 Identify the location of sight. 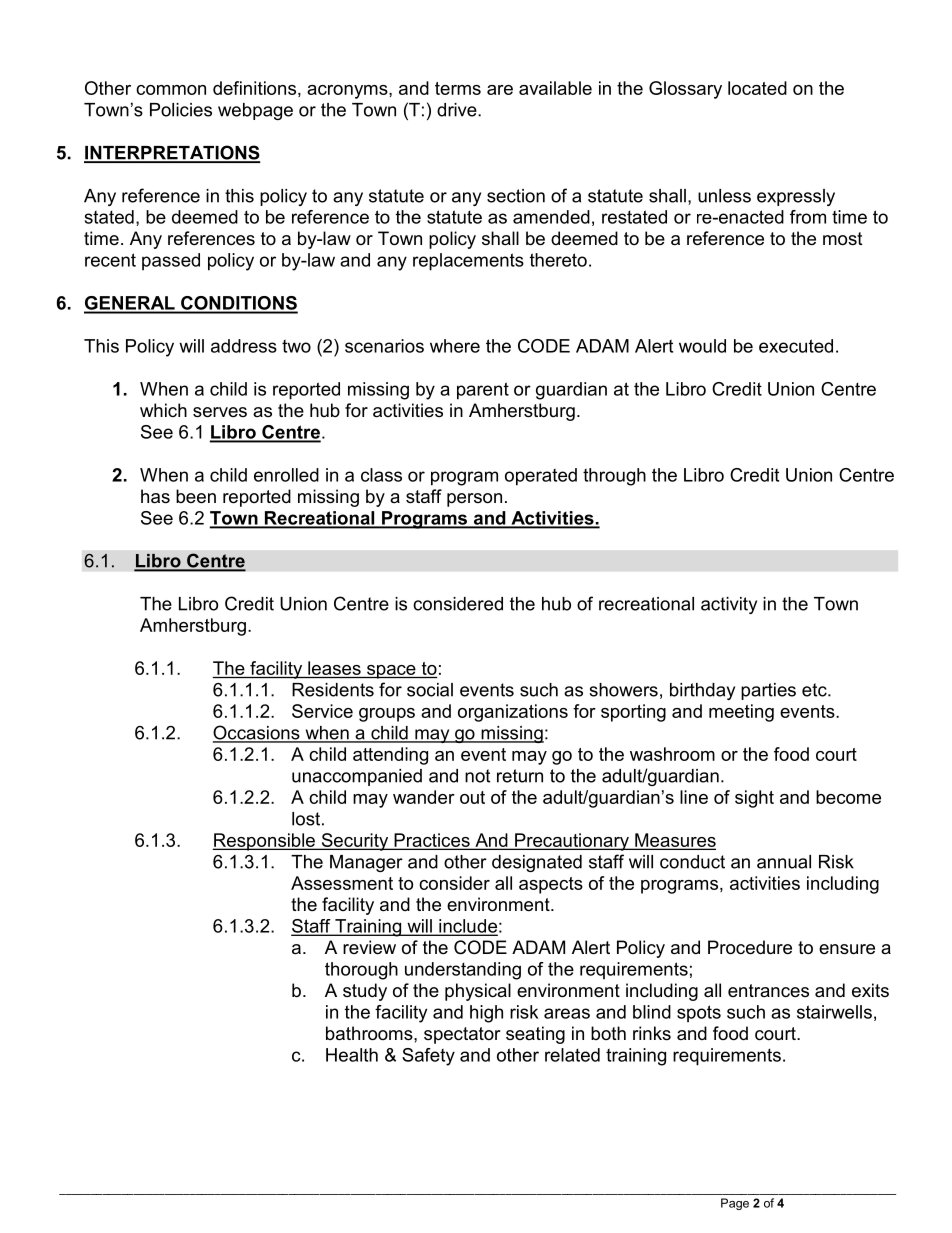
(754, 799).
